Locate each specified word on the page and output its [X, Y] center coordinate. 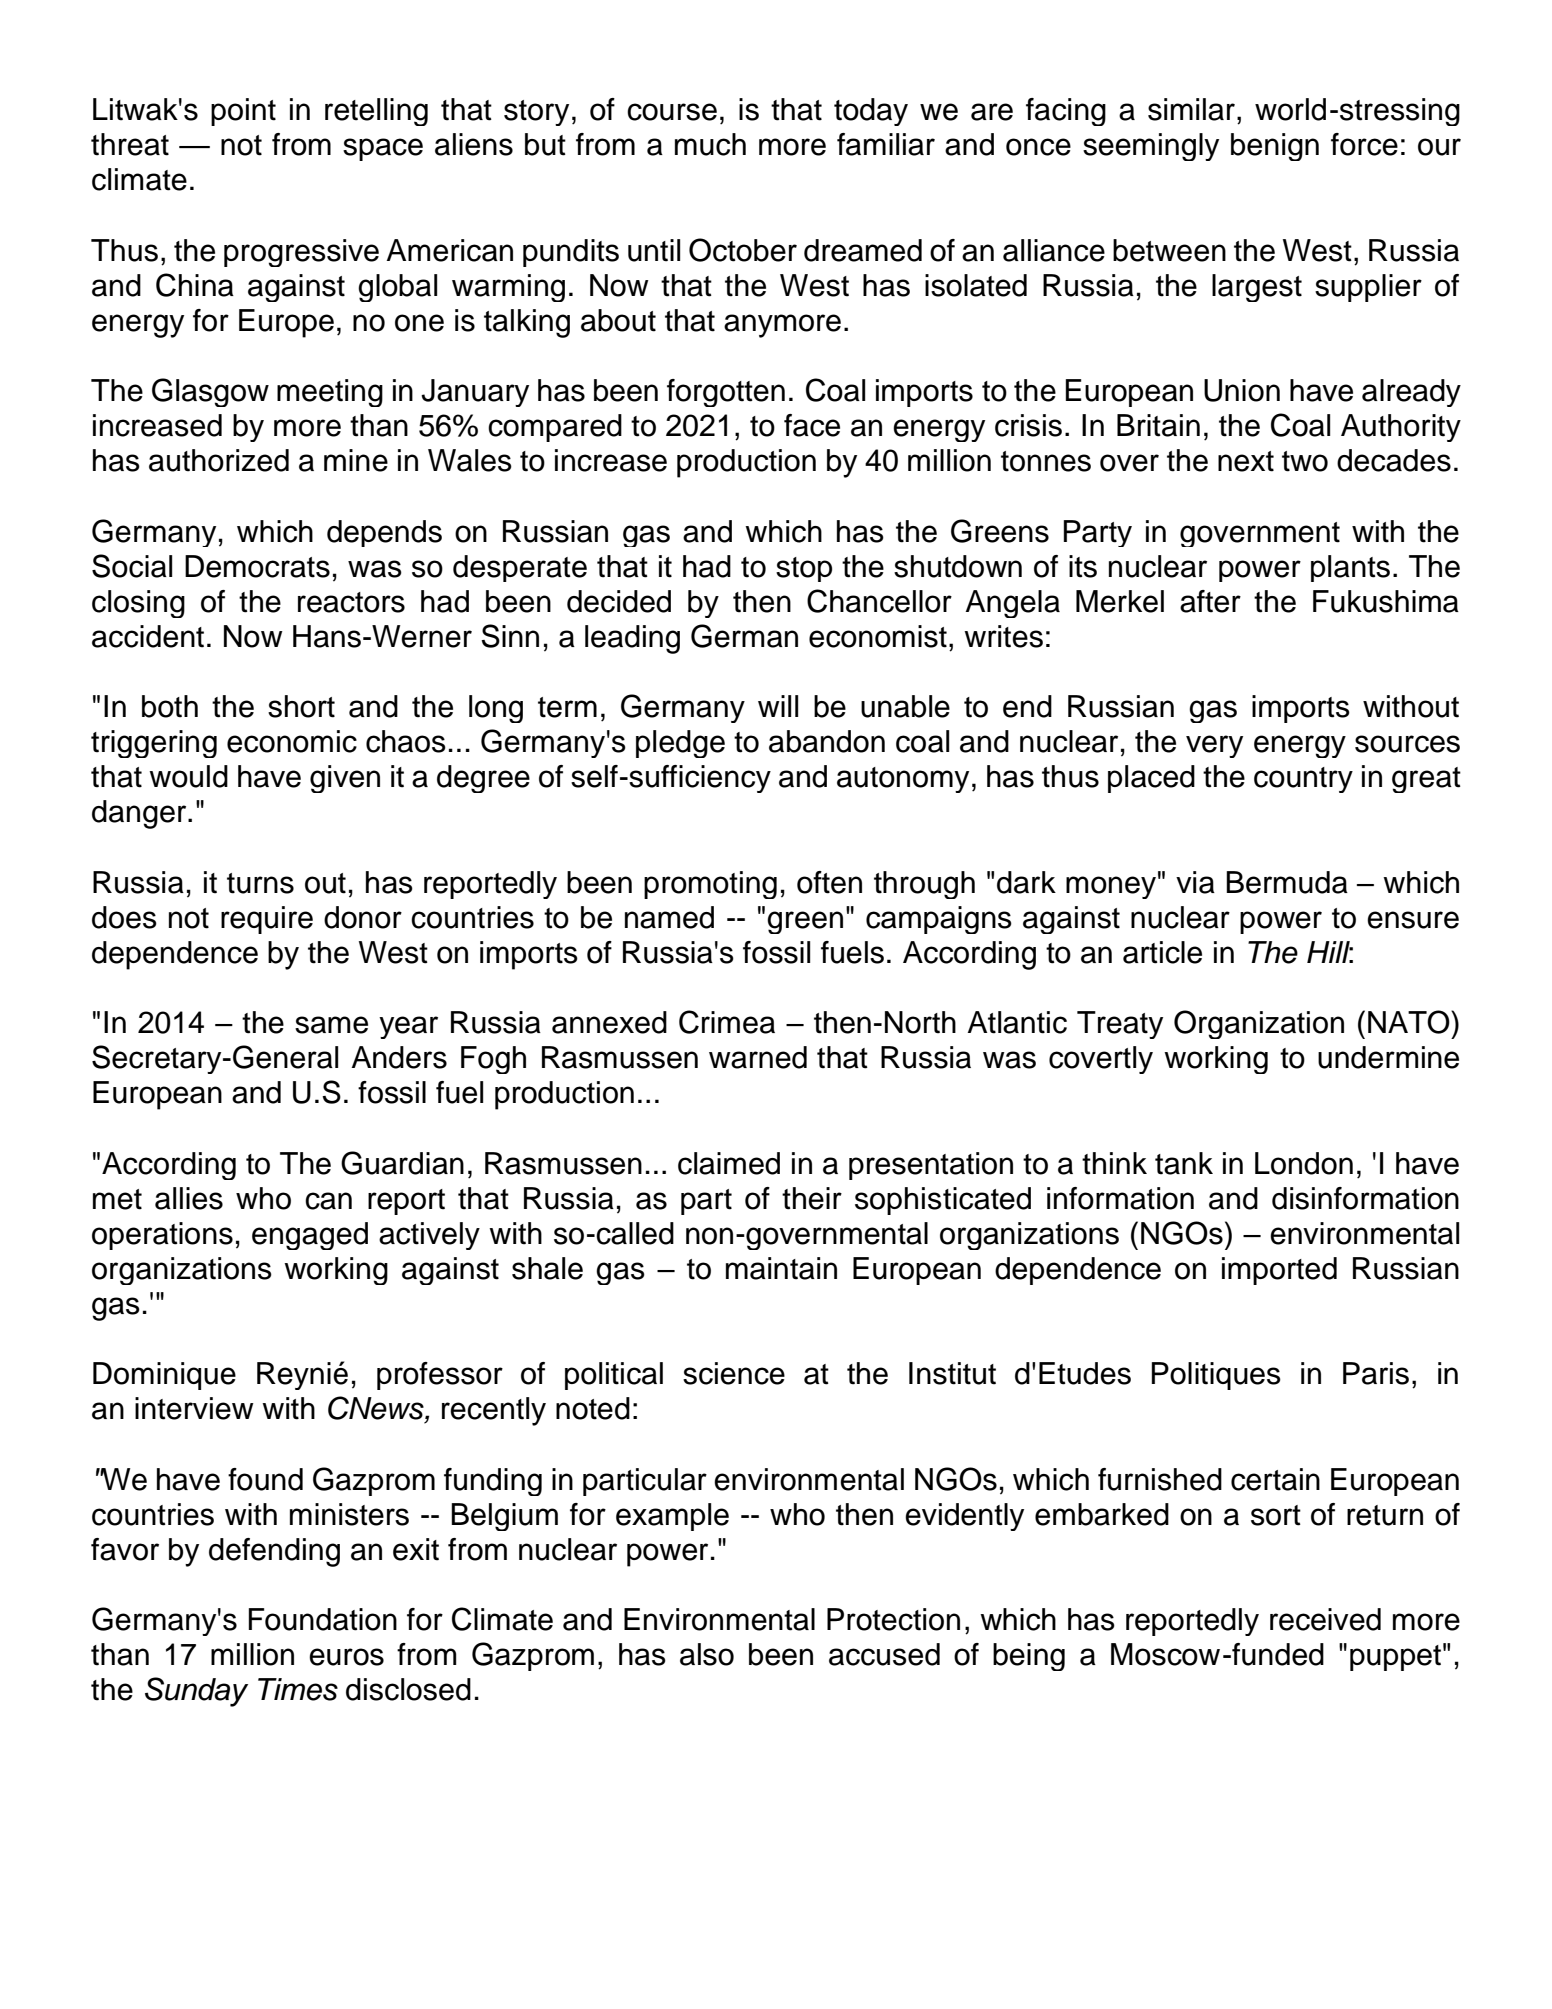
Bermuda [1287, 882]
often [829, 882]
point [243, 112]
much [710, 144]
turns [260, 883]
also [707, 1654]
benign [1275, 147]
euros [346, 1657]
